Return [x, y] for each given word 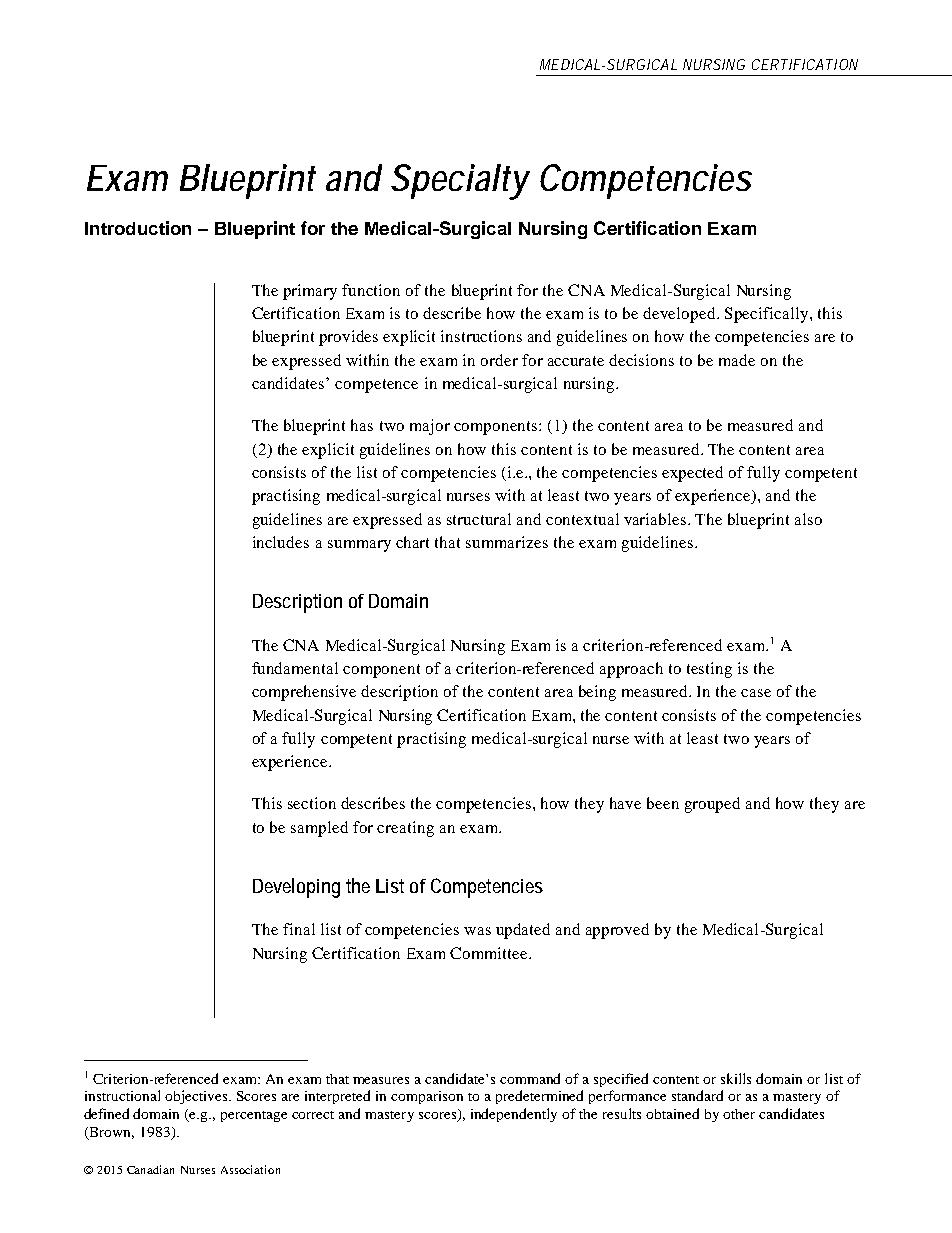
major [430, 427]
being [597, 693]
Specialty [460, 182]
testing [709, 670]
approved [617, 931]
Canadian [150, 1169]
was [477, 931]
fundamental [295, 668]
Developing [296, 888]
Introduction [138, 228]
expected [692, 474]
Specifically [768, 315]
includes [281, 542]
